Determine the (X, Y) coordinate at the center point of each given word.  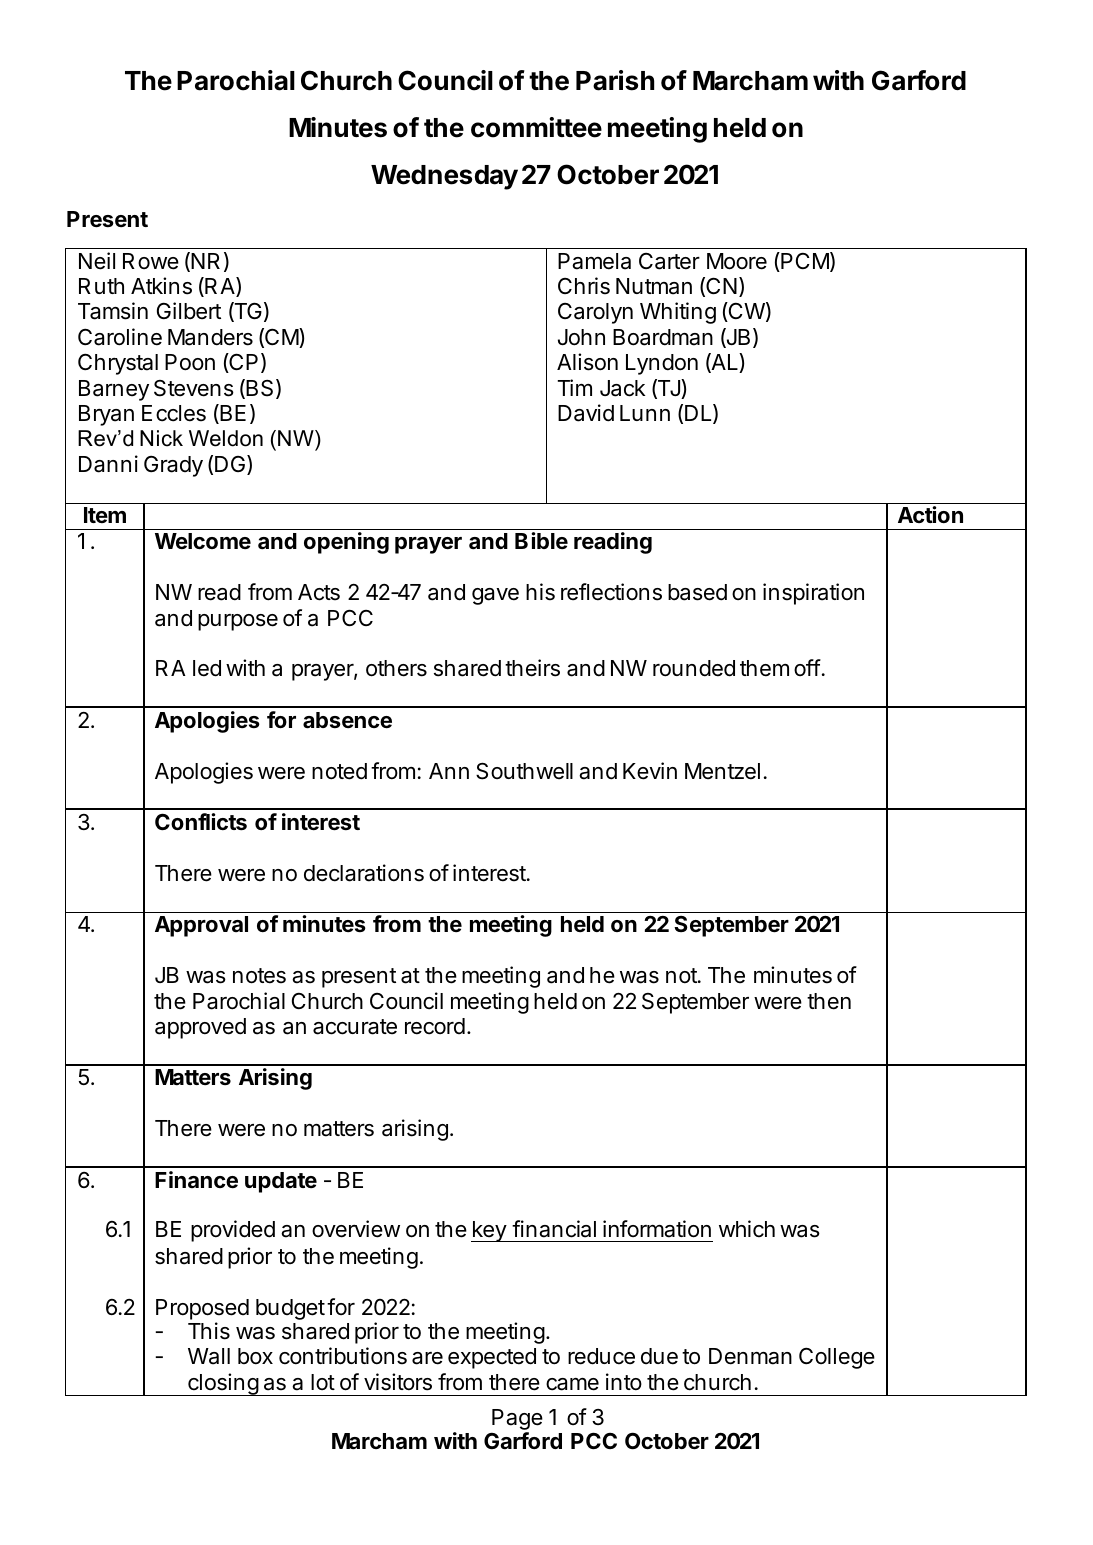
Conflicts (201, 822)
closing (223, 1384)
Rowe (151, 261)
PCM (804, 262)
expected (492, 1358)
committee (536, 127)
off (807, 667)
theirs (532, 668)
